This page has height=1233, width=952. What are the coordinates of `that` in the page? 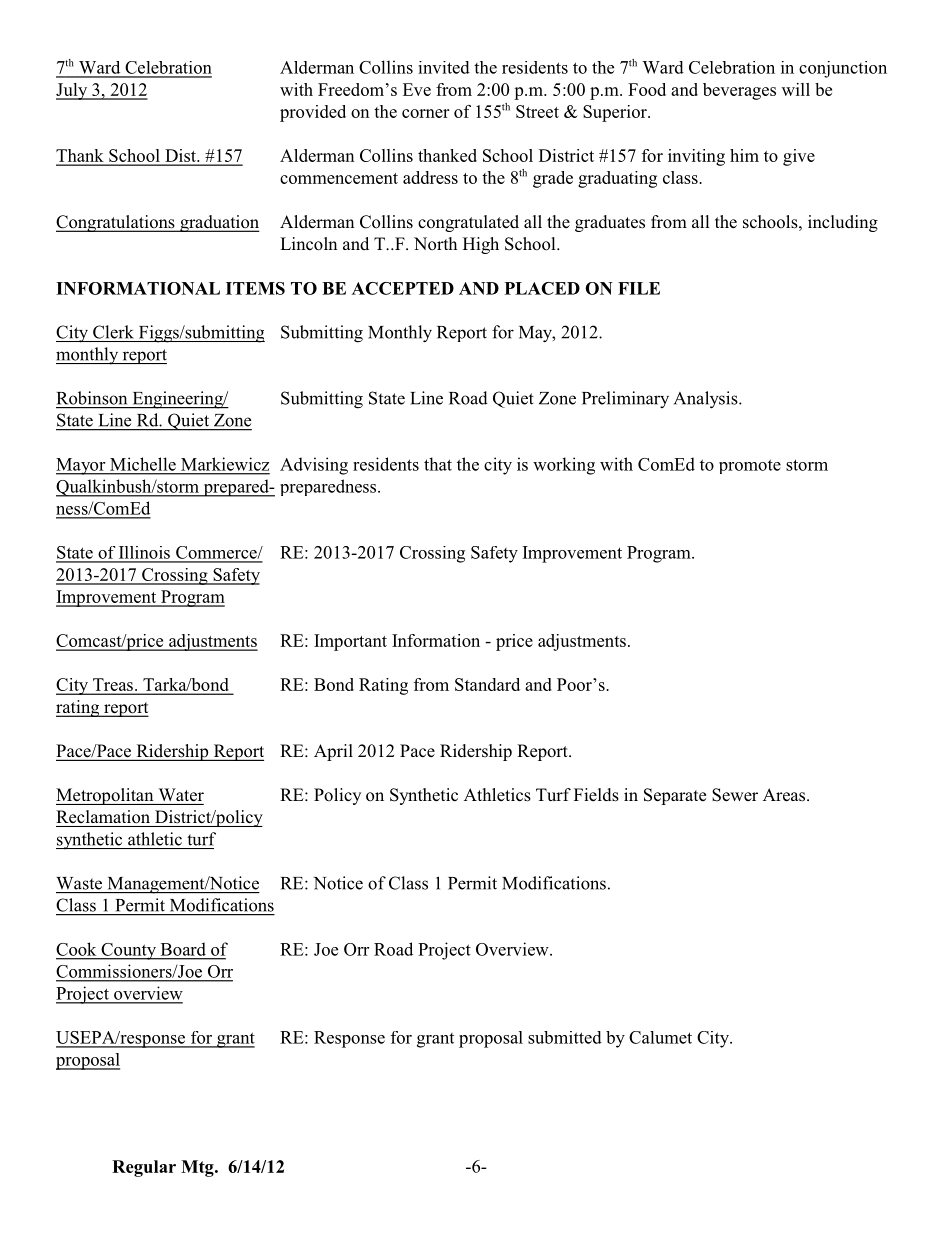 It's located at (438, 464).
